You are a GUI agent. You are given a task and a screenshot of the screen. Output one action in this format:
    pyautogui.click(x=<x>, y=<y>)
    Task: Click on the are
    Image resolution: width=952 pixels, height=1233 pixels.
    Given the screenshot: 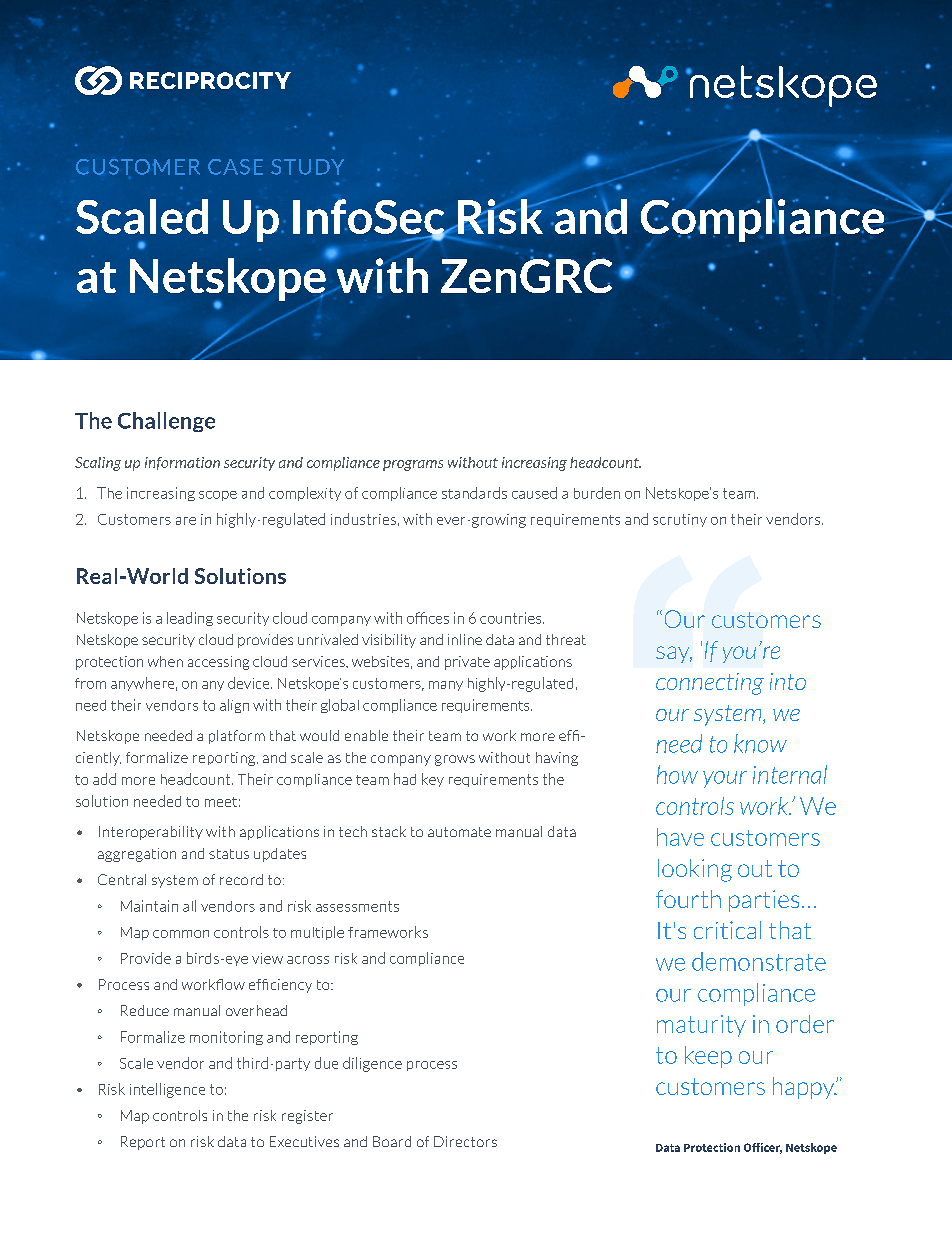 What is the action you would take?
    pyautogui.click(x=186, y=521)
